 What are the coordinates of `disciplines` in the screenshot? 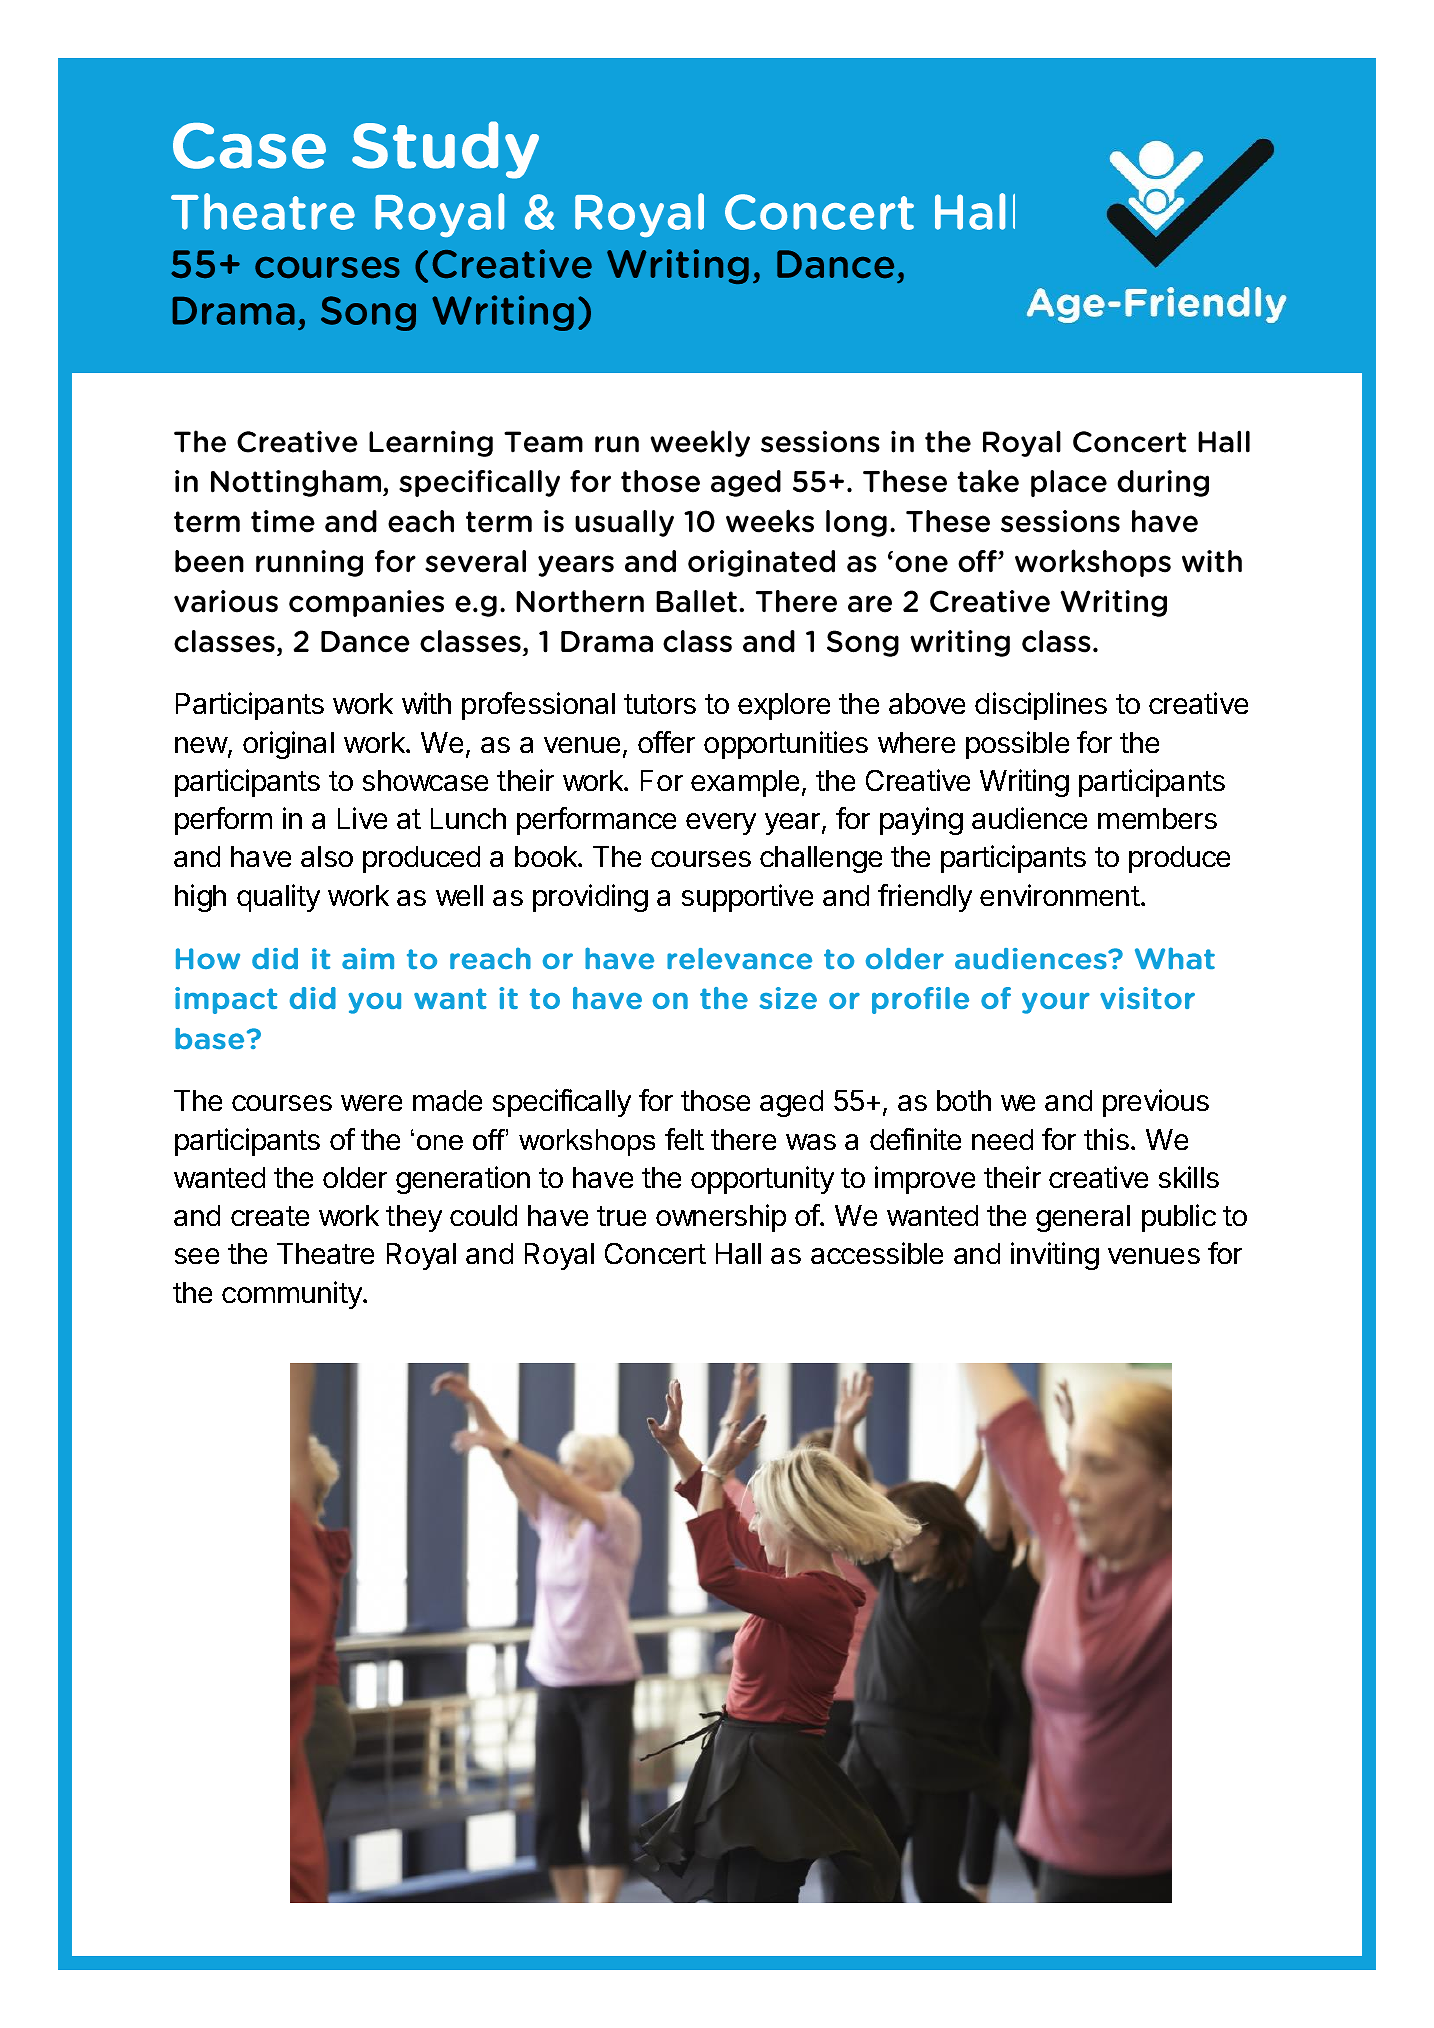 It's located at (1041, 706).
